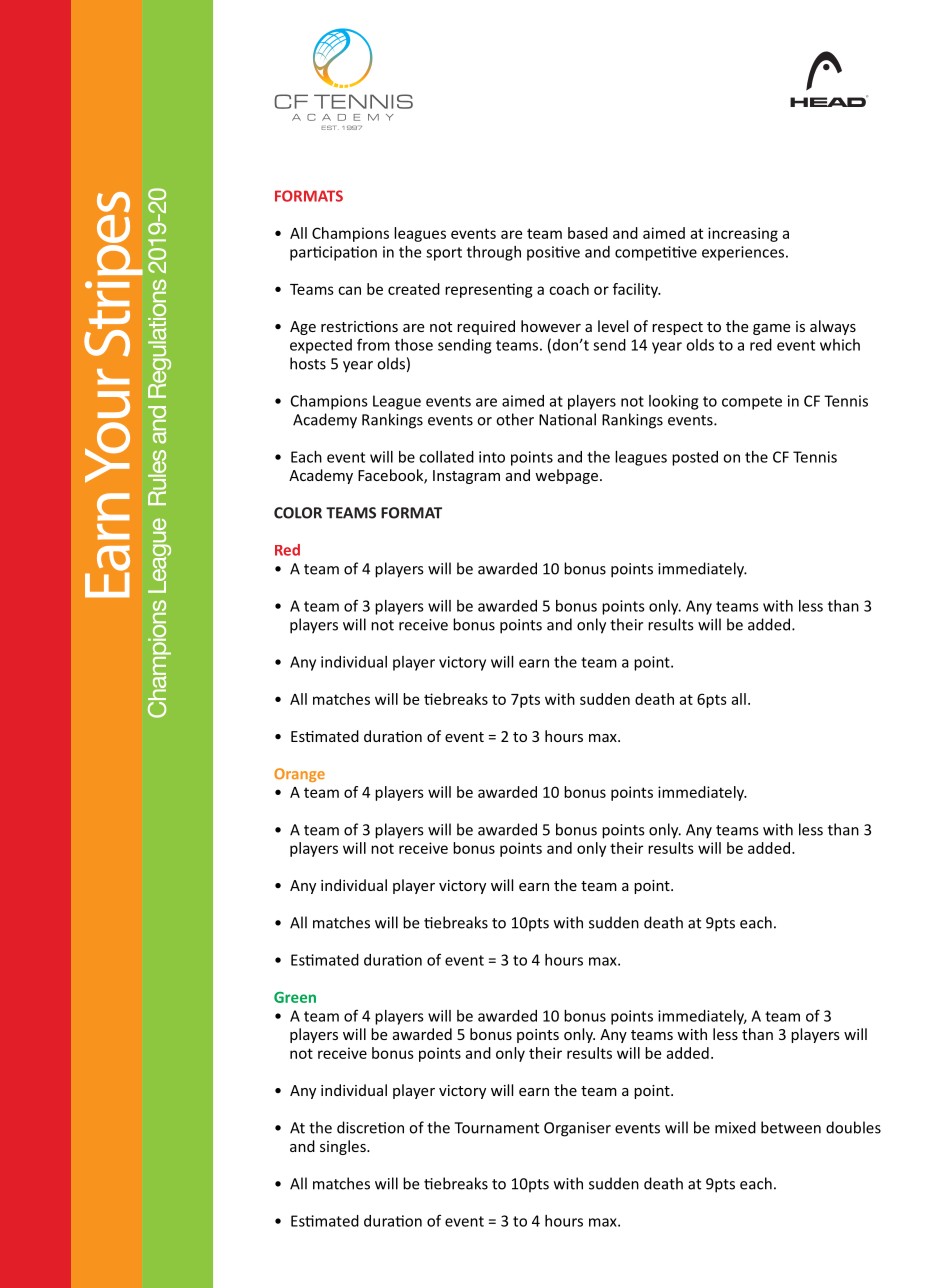 Image resolution: width=934 pixels, height=1288 pixels. What do you see at coordinates (344, 1147) in the document?
I see `singles` at bounding box center [344, 1147].
